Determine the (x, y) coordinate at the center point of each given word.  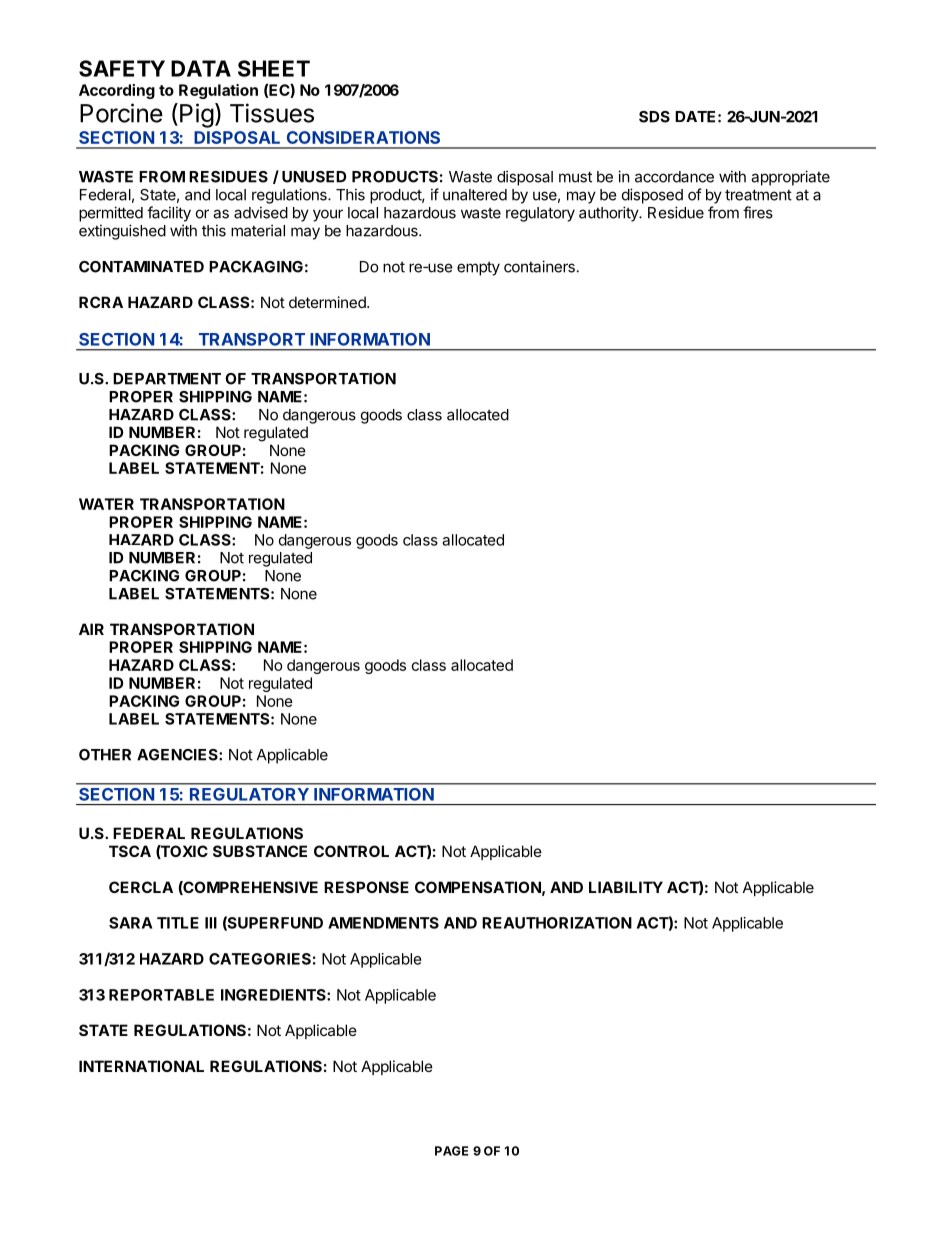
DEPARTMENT (167, 379)
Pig (197, 115)
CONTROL (351, 851)
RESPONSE (366, 887)
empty (478, 269)
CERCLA (141, 887)
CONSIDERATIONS (363, 137)
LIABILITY (626, 887)
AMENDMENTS (383, 923)
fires (758, 212)
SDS (654, 117)
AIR (91, 629)
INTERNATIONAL (141, 1066)
